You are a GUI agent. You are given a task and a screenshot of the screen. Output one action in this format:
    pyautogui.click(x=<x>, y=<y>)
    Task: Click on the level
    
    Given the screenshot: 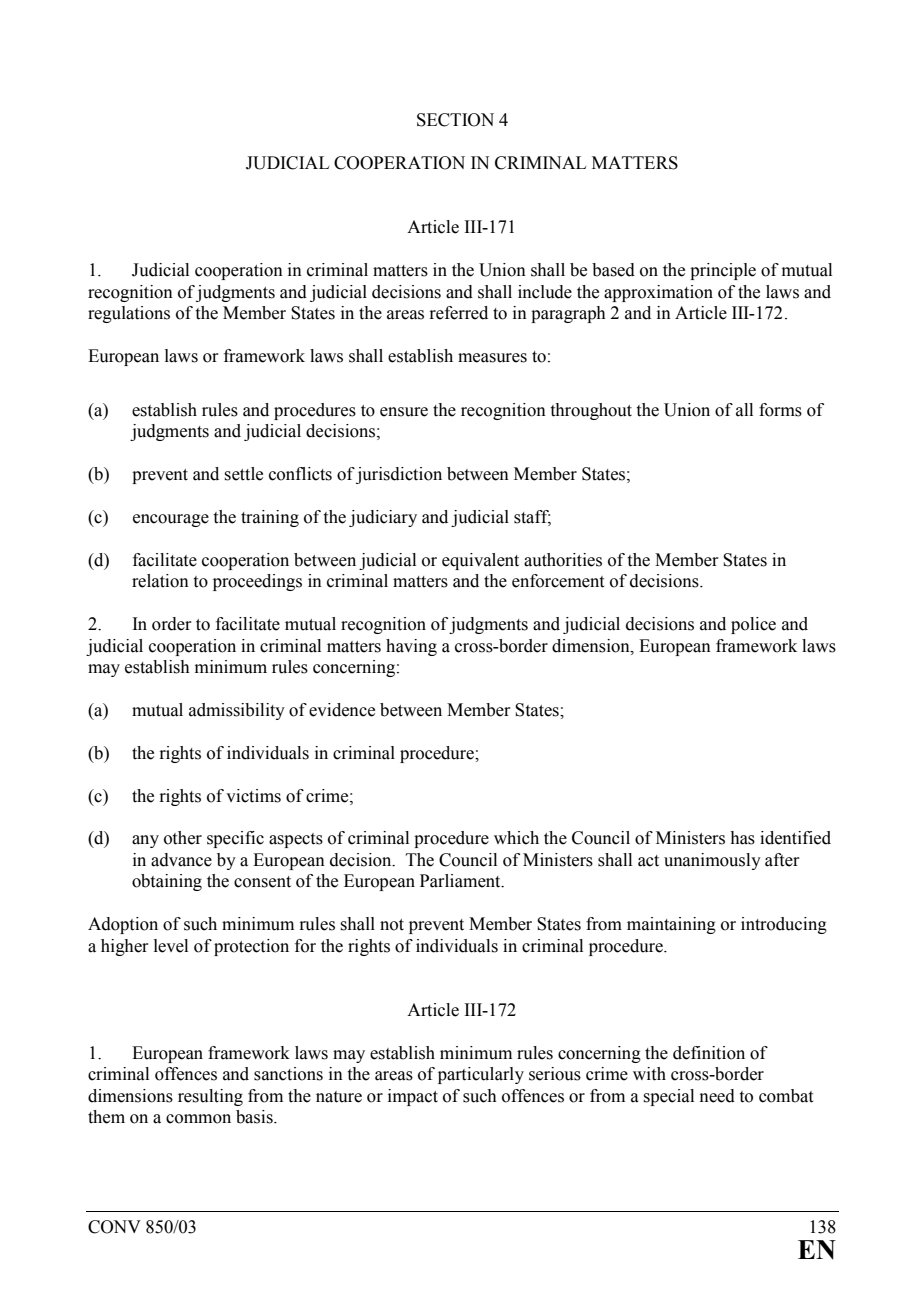 What is the action you would take?
    pyautogui.click(x=171, y=946)
